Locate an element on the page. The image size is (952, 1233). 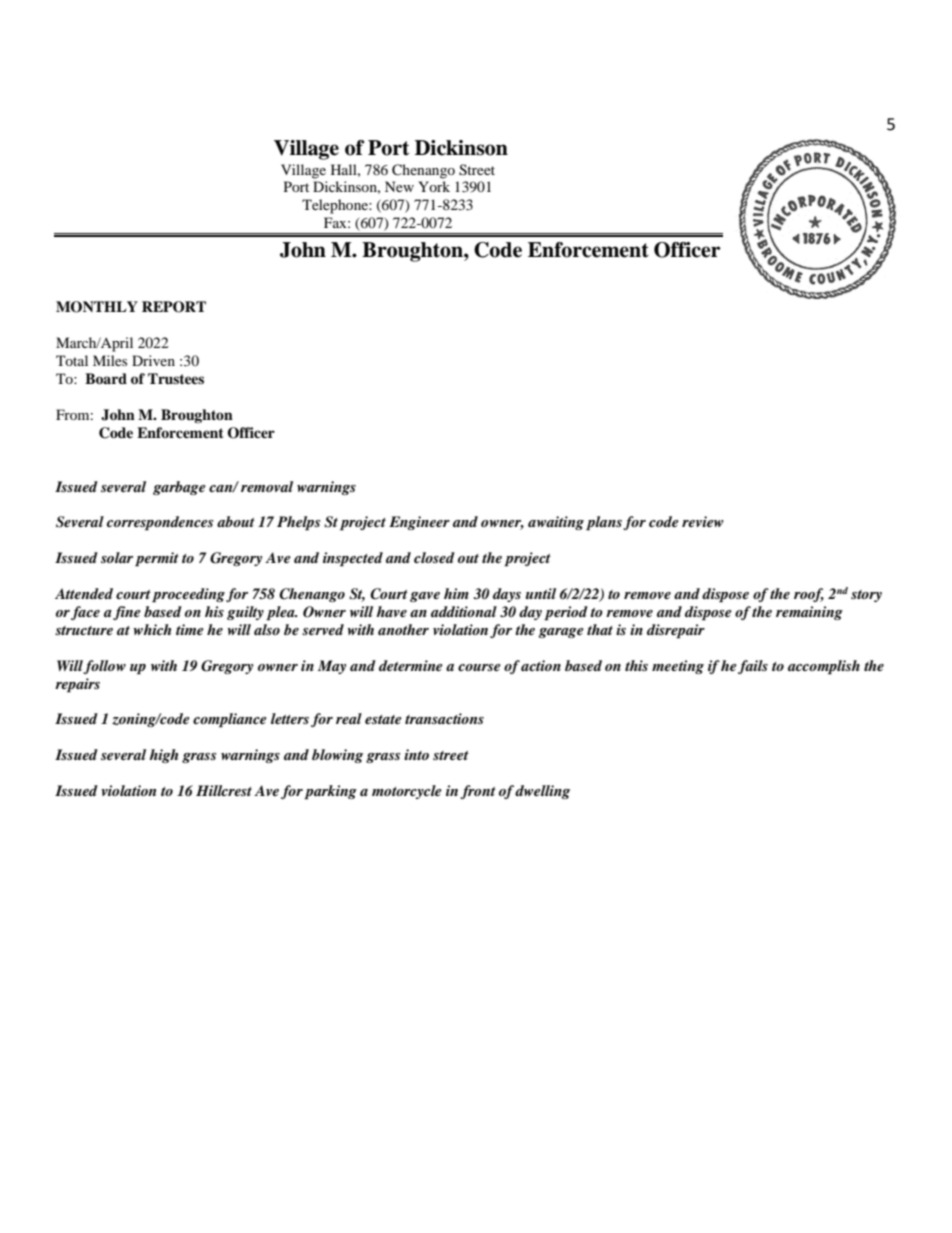
MONTHLY is located at coordinates (97, 307).
